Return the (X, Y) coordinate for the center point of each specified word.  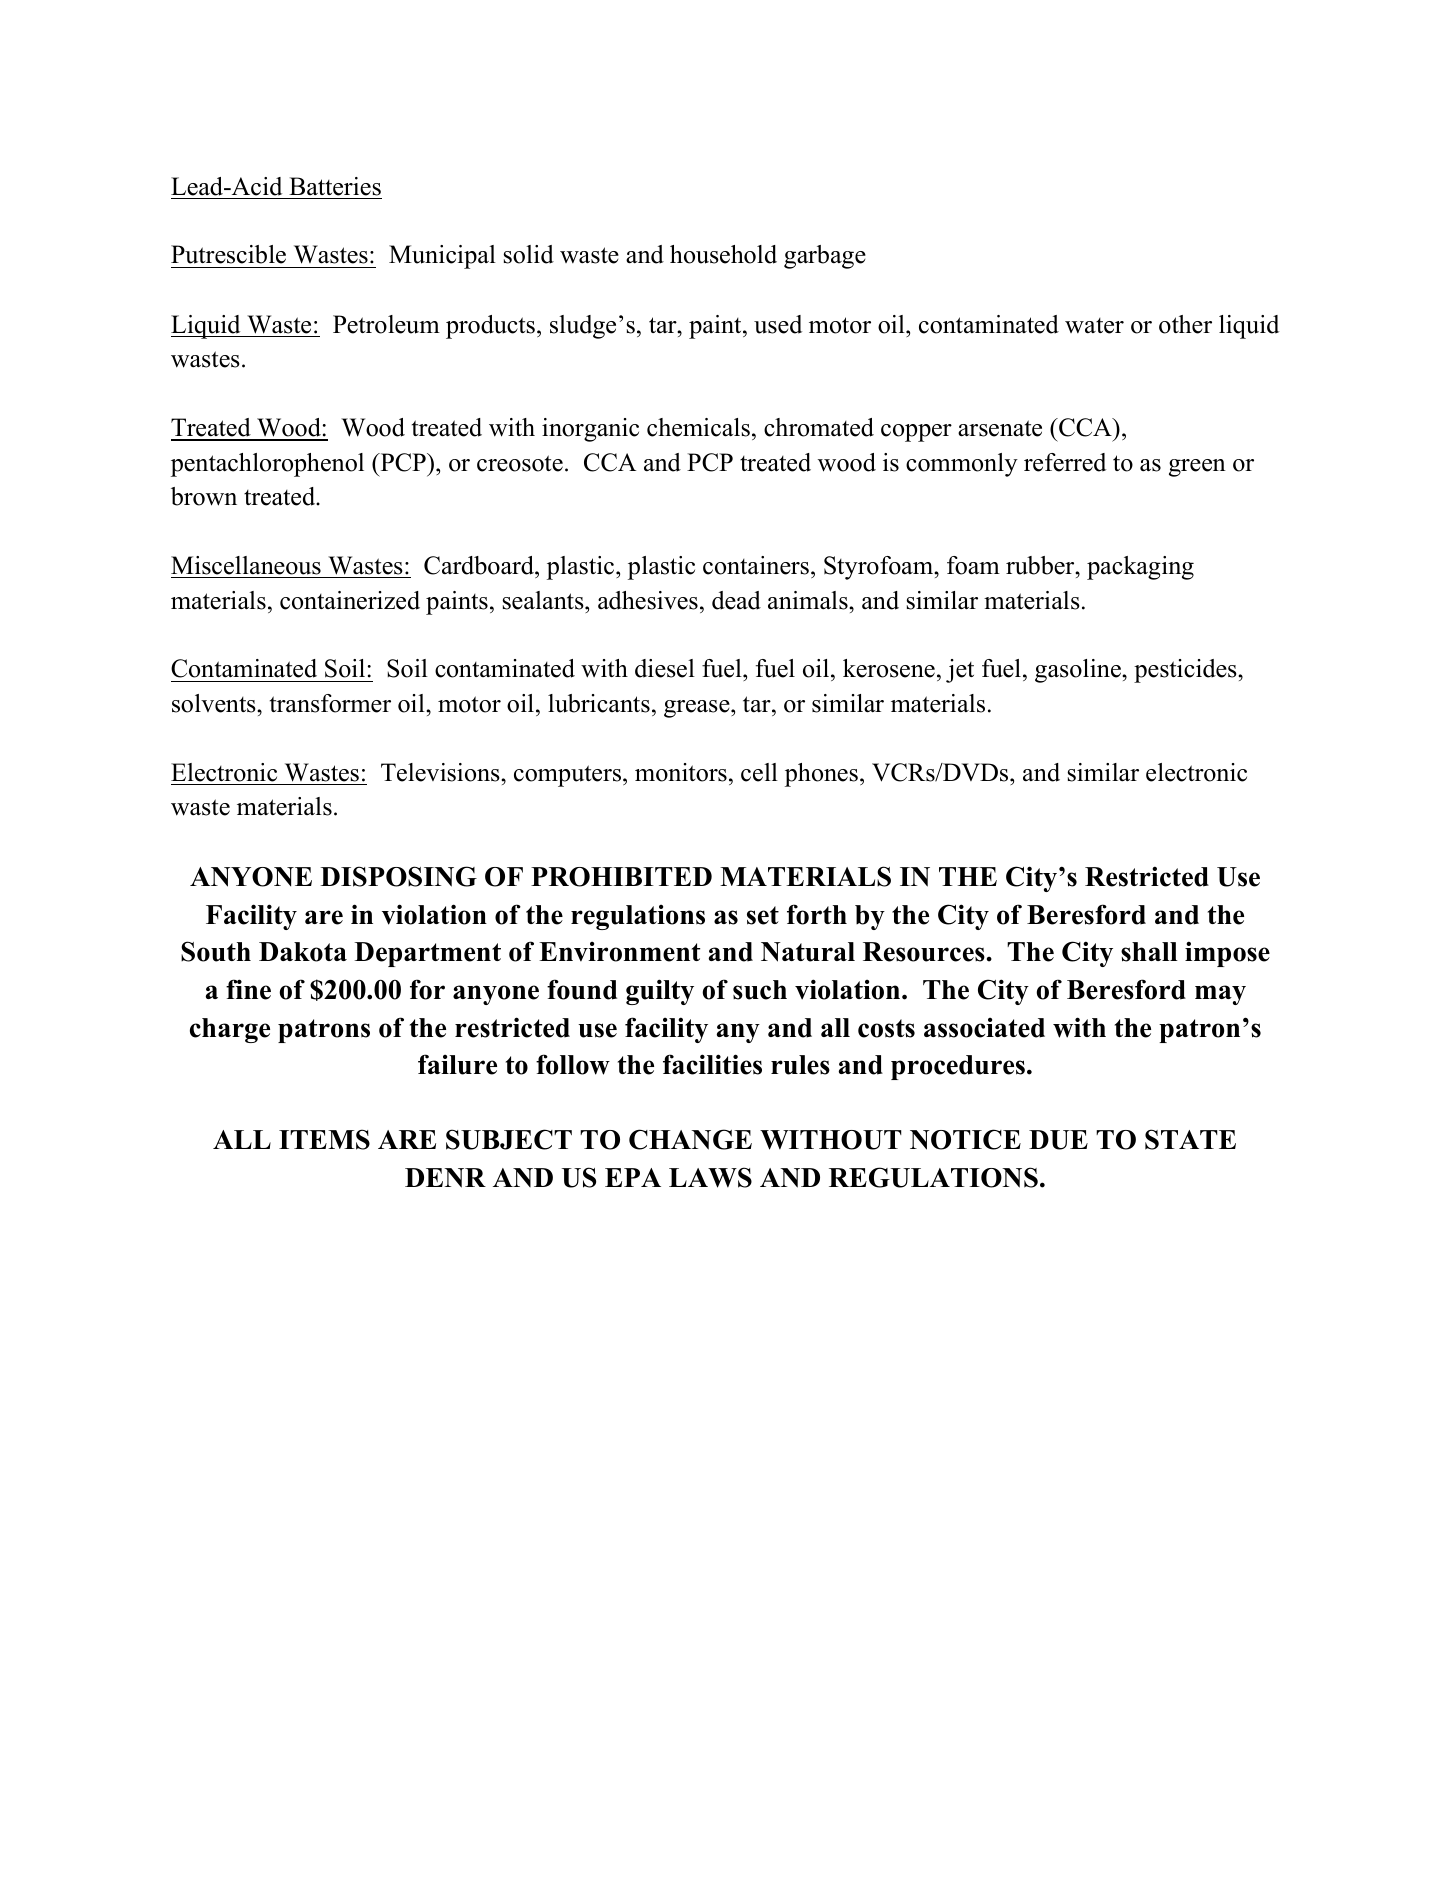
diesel (665, 668)
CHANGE (690, 1139)
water (1094, 326)
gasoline (1079, 671)
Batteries (335, 186)
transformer (330, 703)
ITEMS (324, 1139)
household (723, 254)
